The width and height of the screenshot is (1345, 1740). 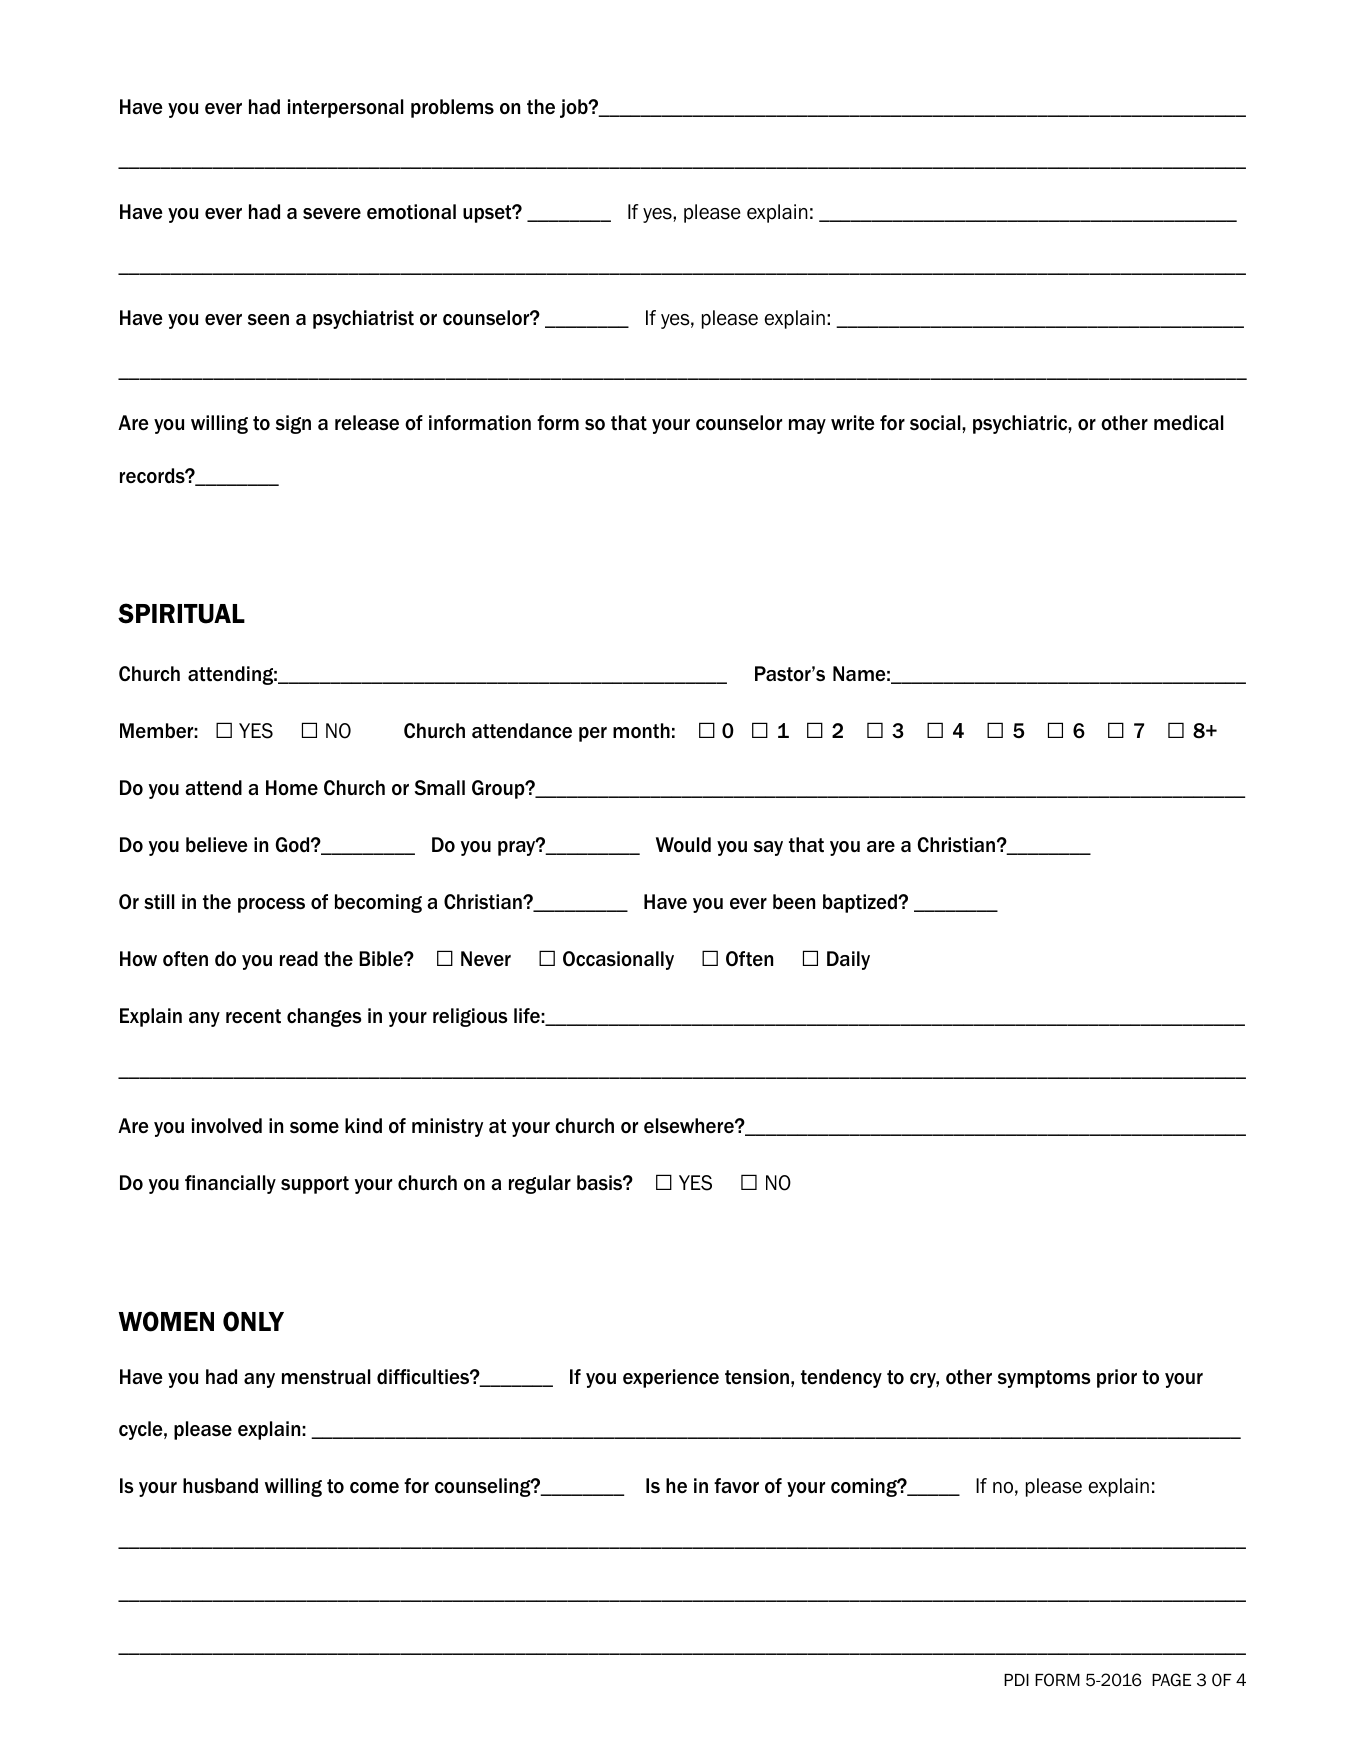 What do you see at coordinates (346, 108) in the screenshot?
I see `interpersonal` at bounding box center [346, 108].
